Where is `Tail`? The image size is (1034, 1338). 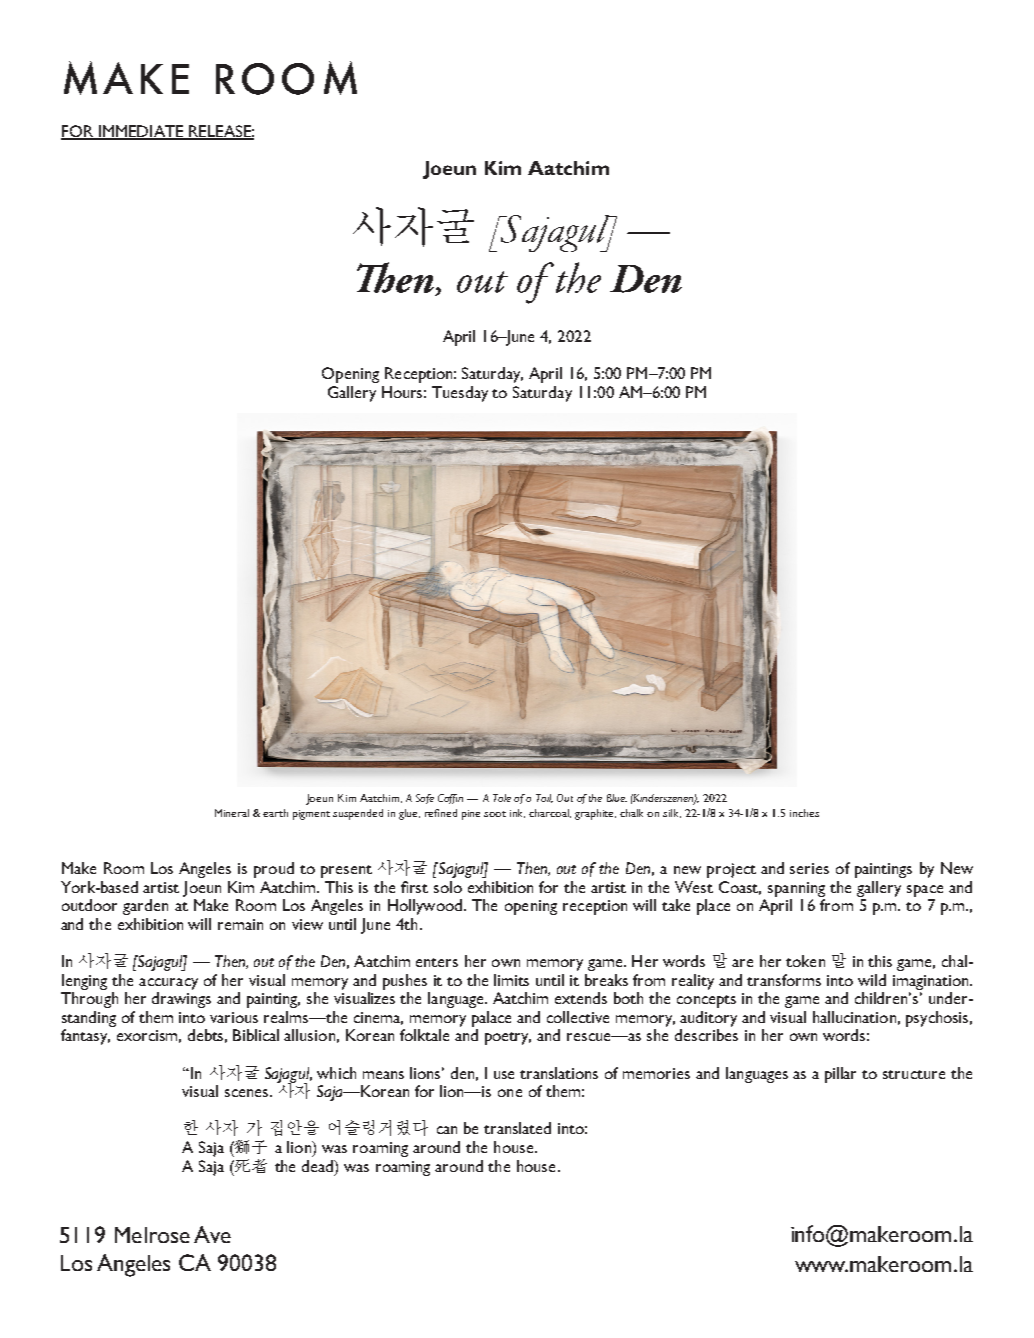
Tail is located at coordinates (544, 798).
